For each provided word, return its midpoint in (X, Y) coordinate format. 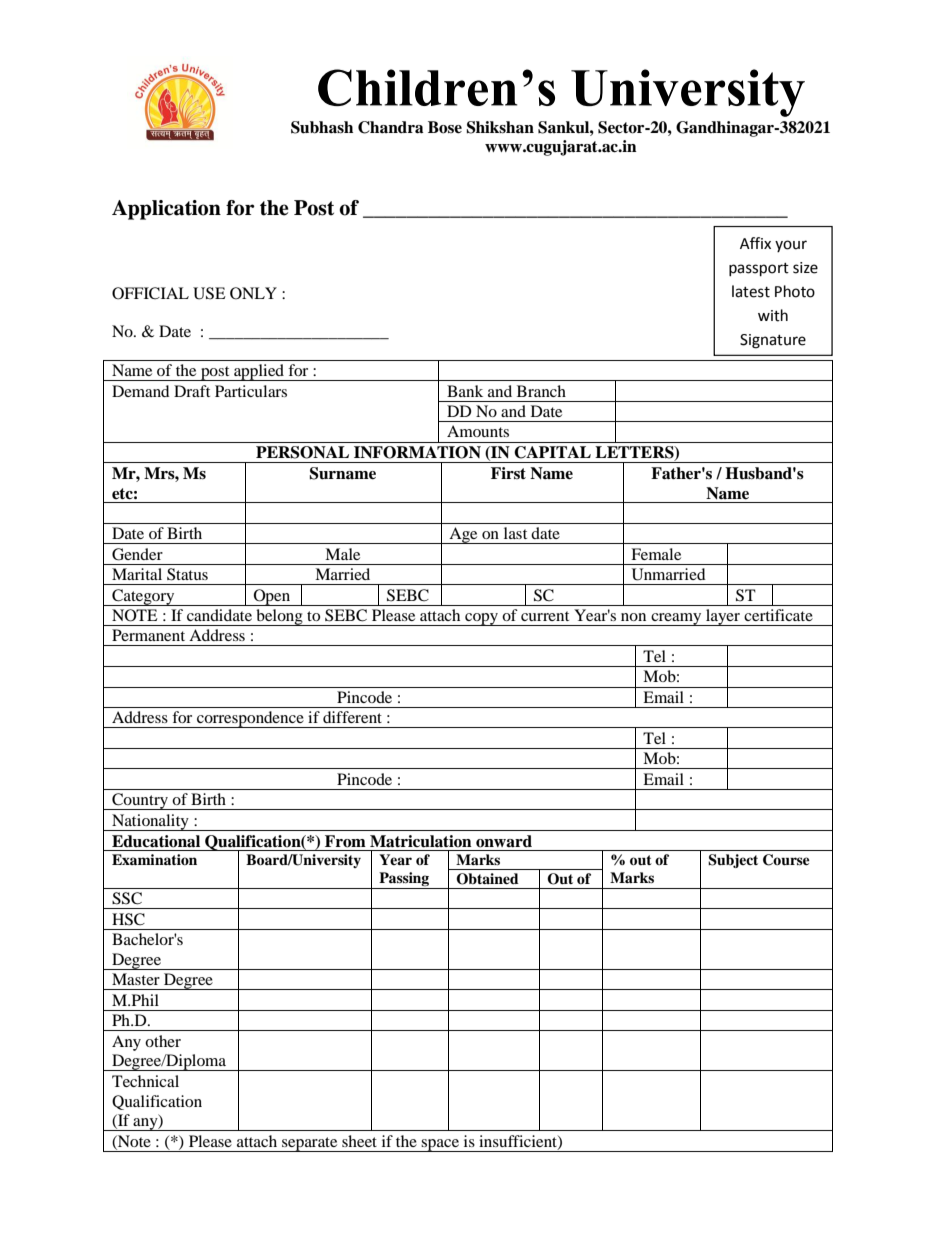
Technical (145, 1081)
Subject (733, 861)
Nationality (150, 822)
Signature (773, 341)
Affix (755, 243)
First (508, 473)
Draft (192, 391)
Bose (445, 127)
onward (504, 841)
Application (166, 210)
